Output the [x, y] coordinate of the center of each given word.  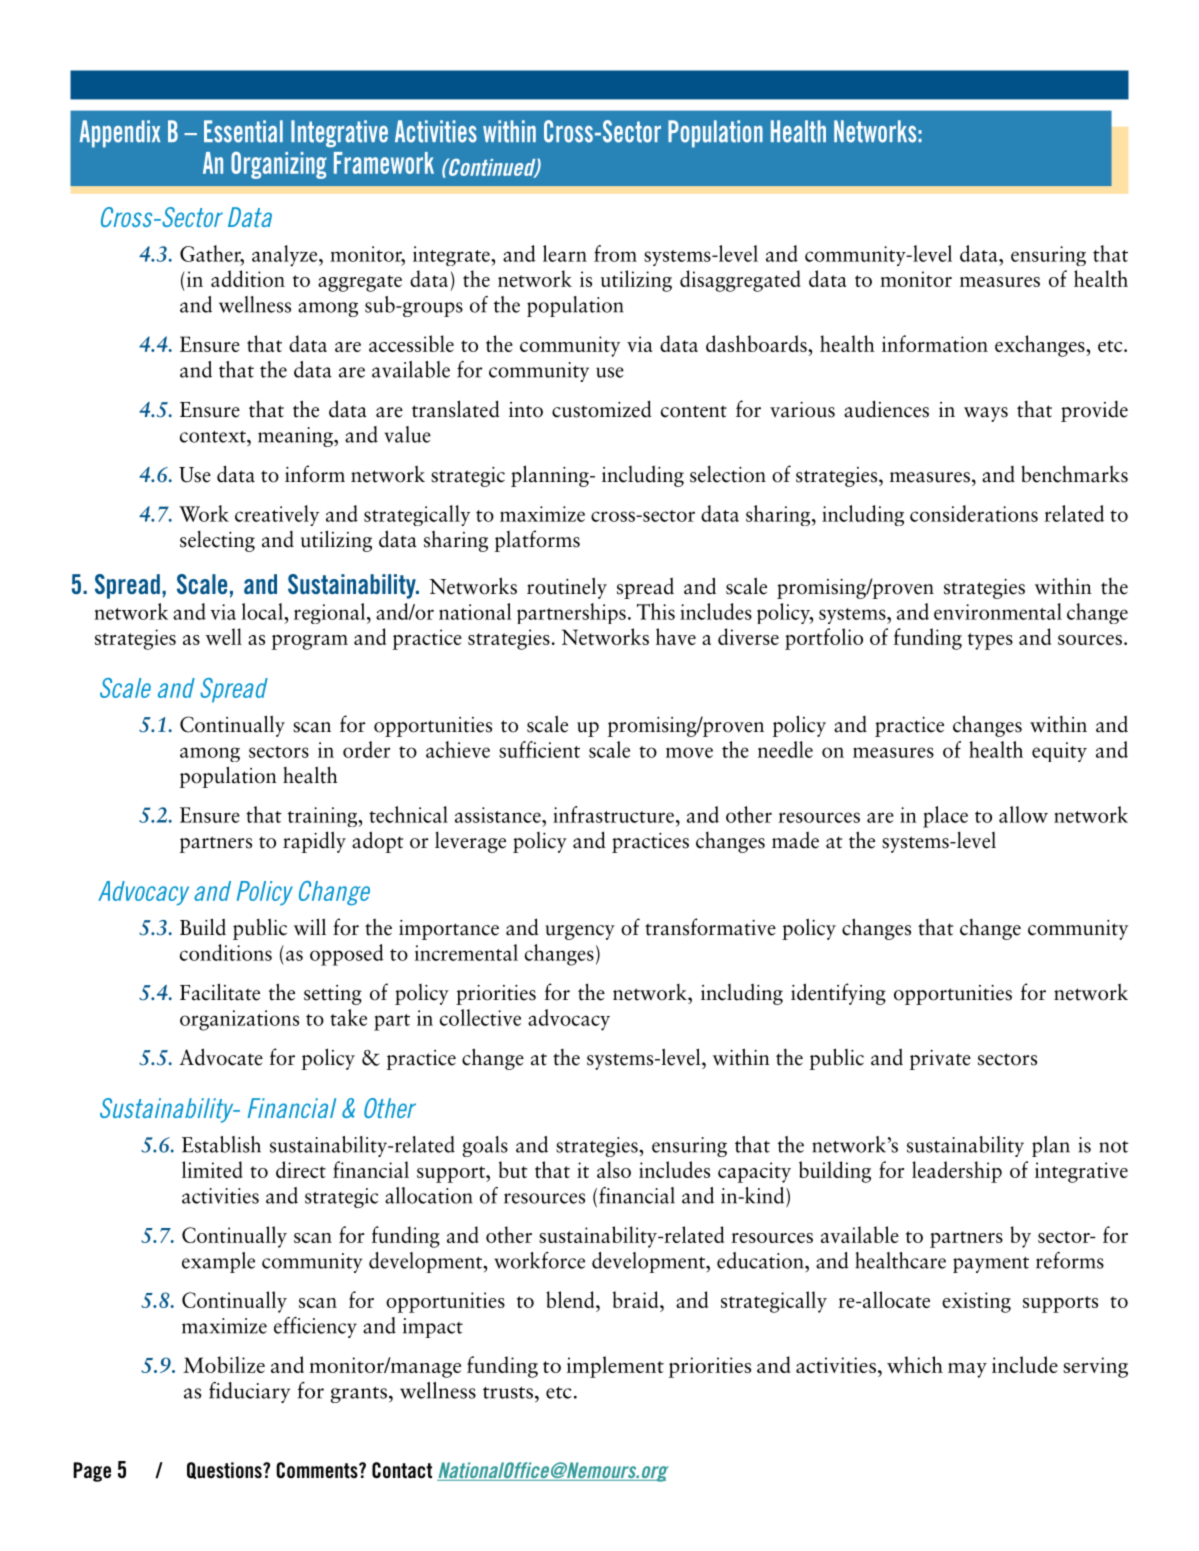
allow [1023, 814]
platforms [537, 541]
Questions [225, 1470]
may [967, 1370]
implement [615, 1367]
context [214, 437]
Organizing [279, 165]
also [614, 1169]
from [615, 253]
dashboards [757, 343]
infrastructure [613, 814]
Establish [221, 1144]
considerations [974, 513]
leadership [957, 1172]
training [323, 817]
